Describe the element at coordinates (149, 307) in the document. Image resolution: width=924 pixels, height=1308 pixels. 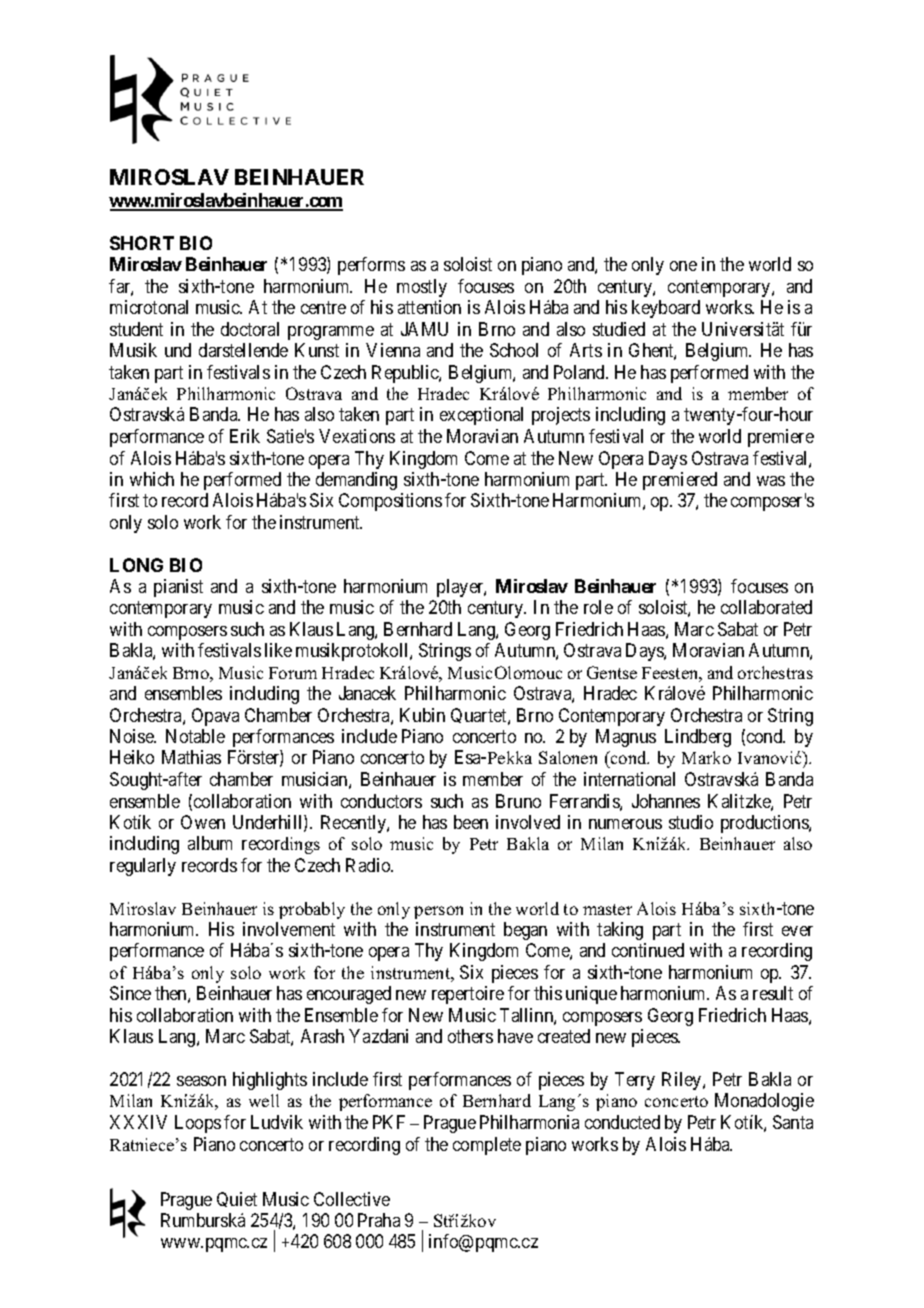
I see `microtonal` at that location.
